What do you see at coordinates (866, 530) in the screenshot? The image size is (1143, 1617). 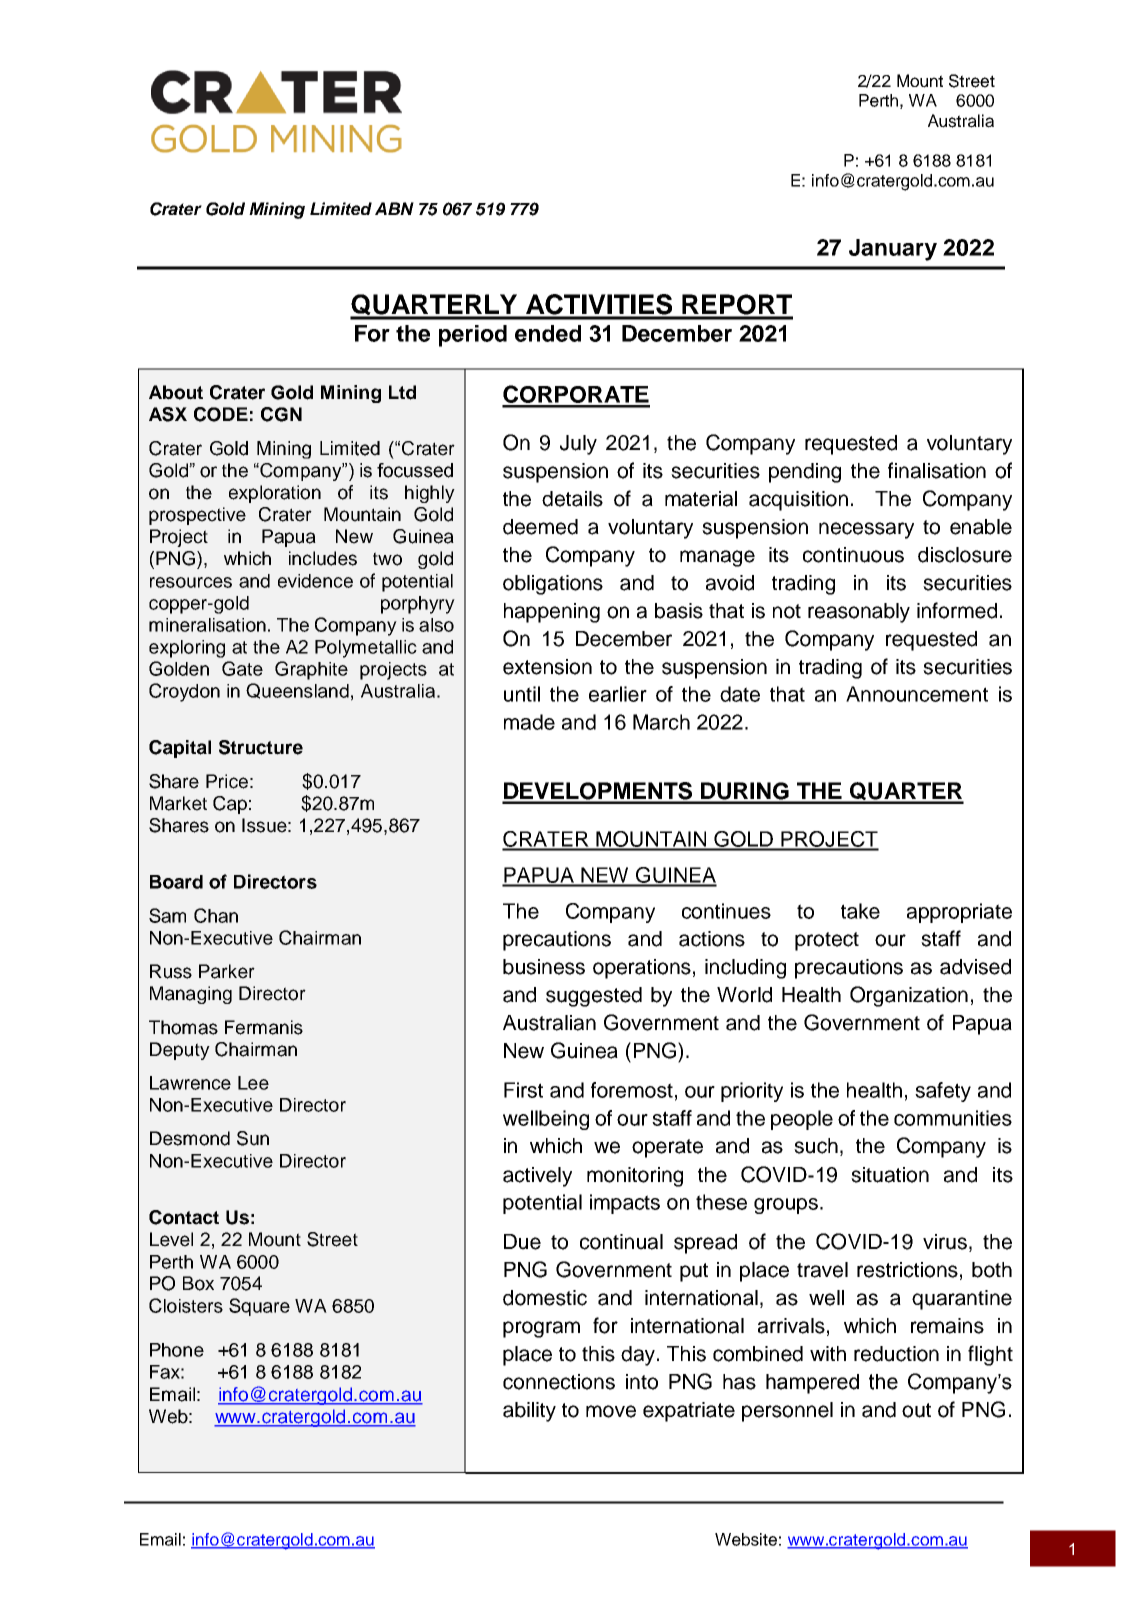 I see `necessary` at bounding box center [866, 530].
